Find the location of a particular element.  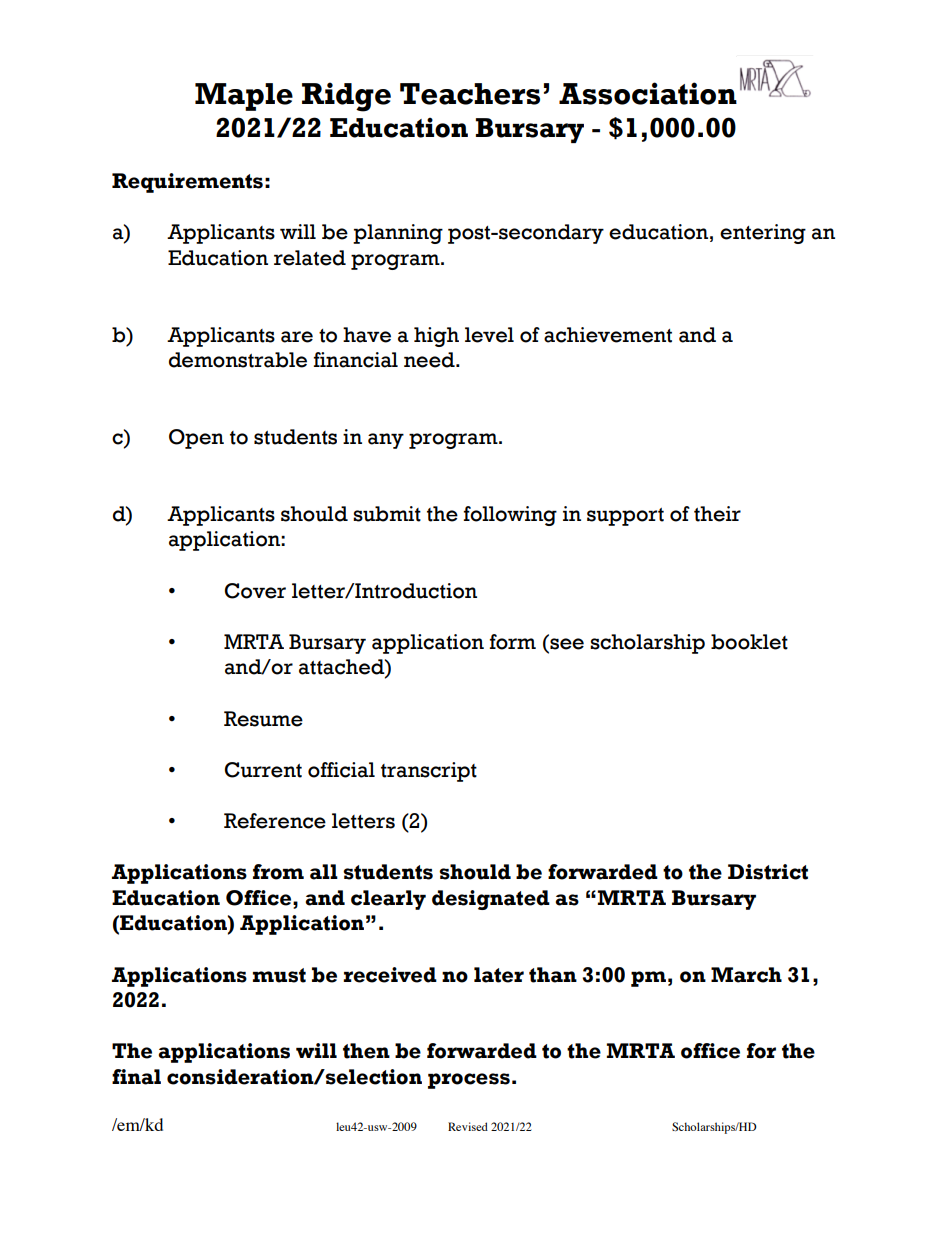

any is located at coordinates (386, 441).
